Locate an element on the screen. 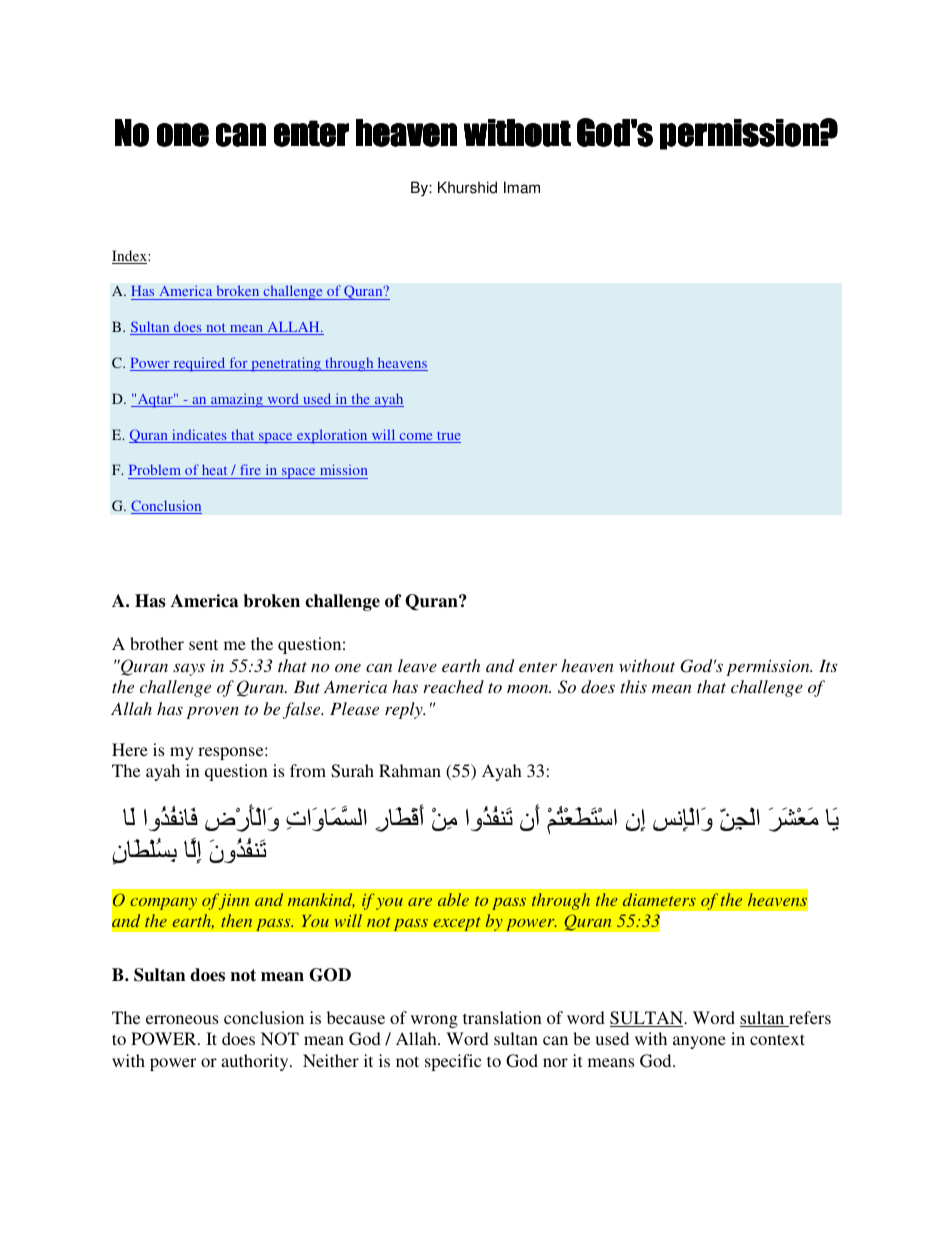 Image resolution: width=952 pixels, height=1233 pixels. Imam is located at coordinates (522, 187).
